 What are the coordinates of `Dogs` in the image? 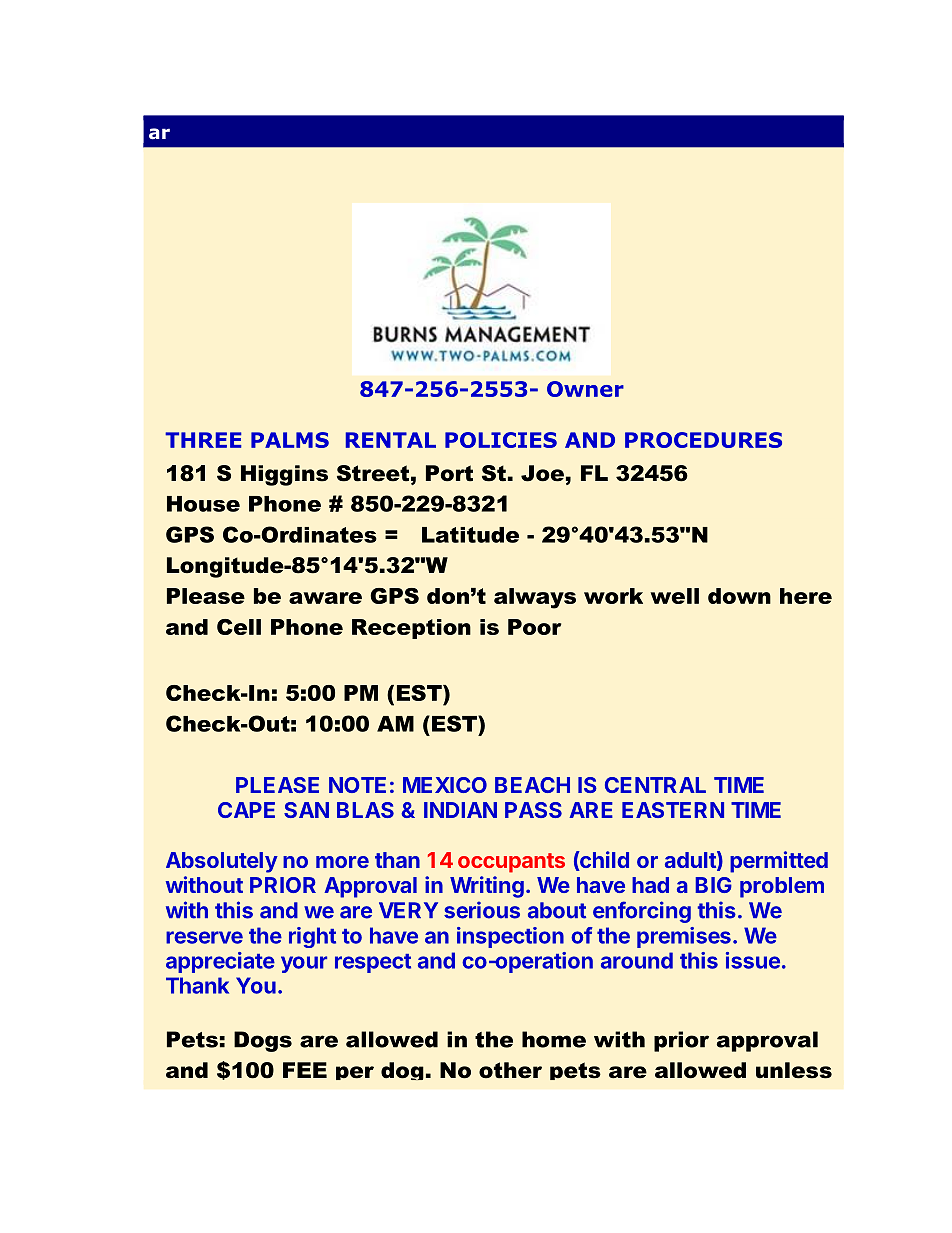 It's located at (263, 1041).
